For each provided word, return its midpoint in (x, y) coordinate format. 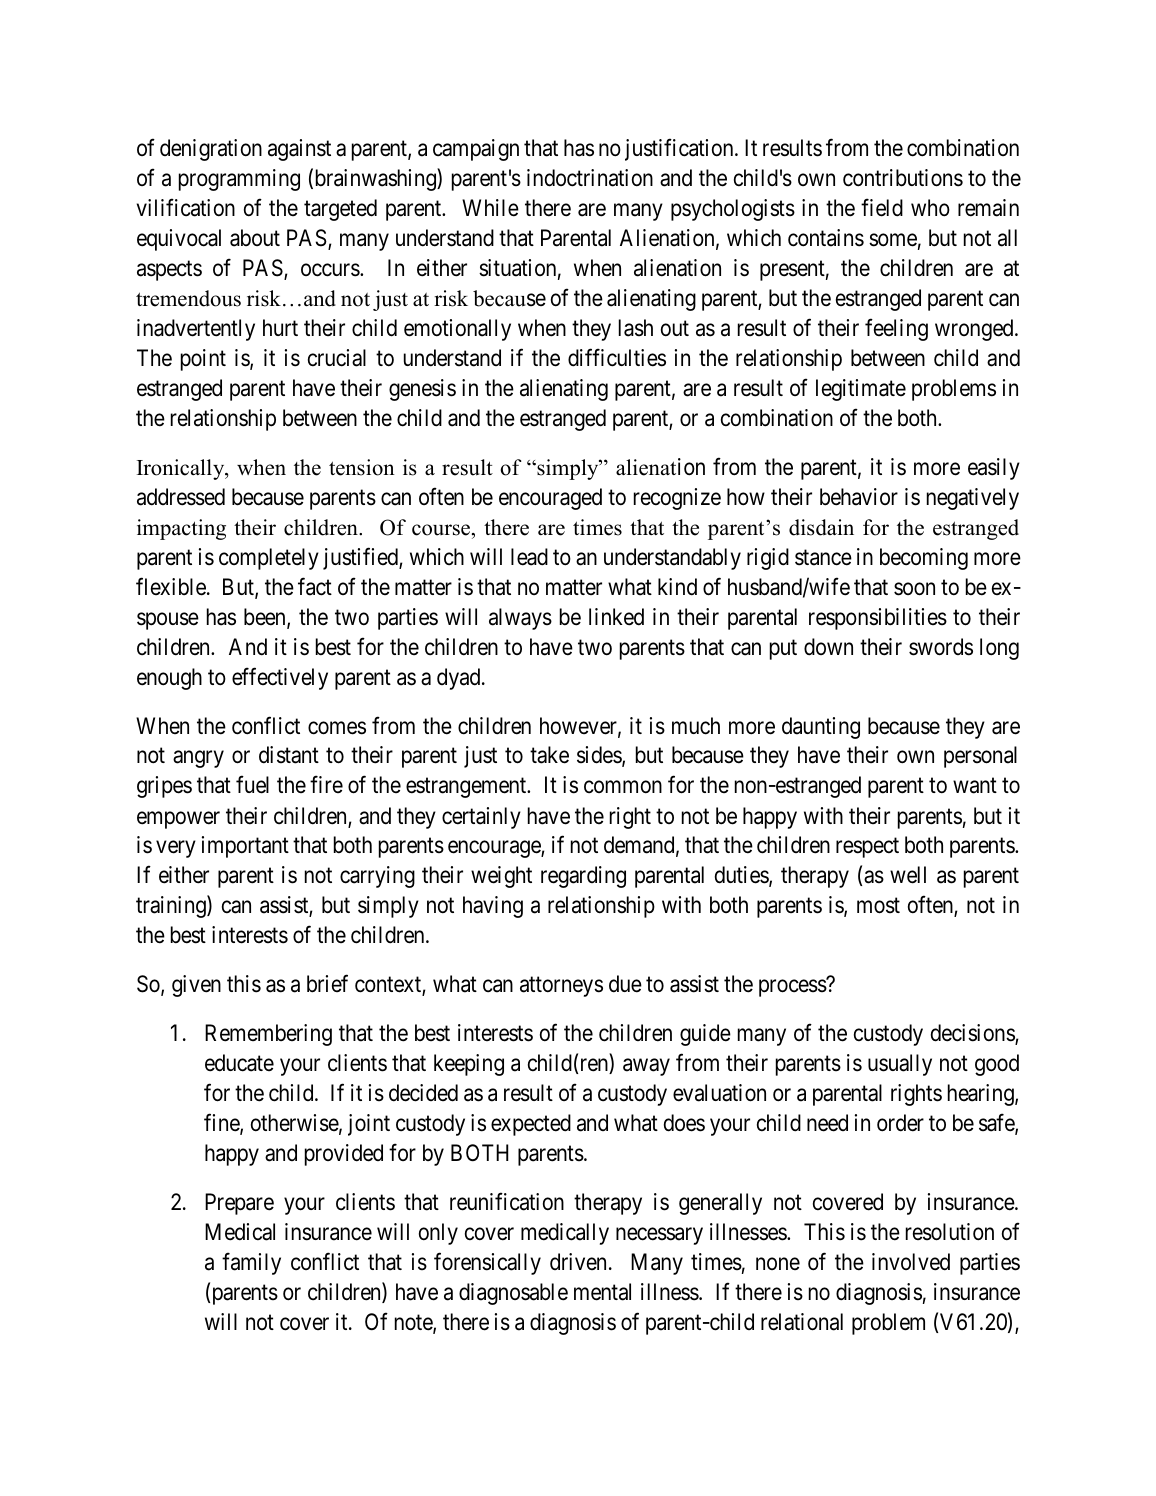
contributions (903, 178)
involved (911, 1262)
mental (602, 1292)
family (251, 1263)
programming (239, 180)
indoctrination (590, 178)
